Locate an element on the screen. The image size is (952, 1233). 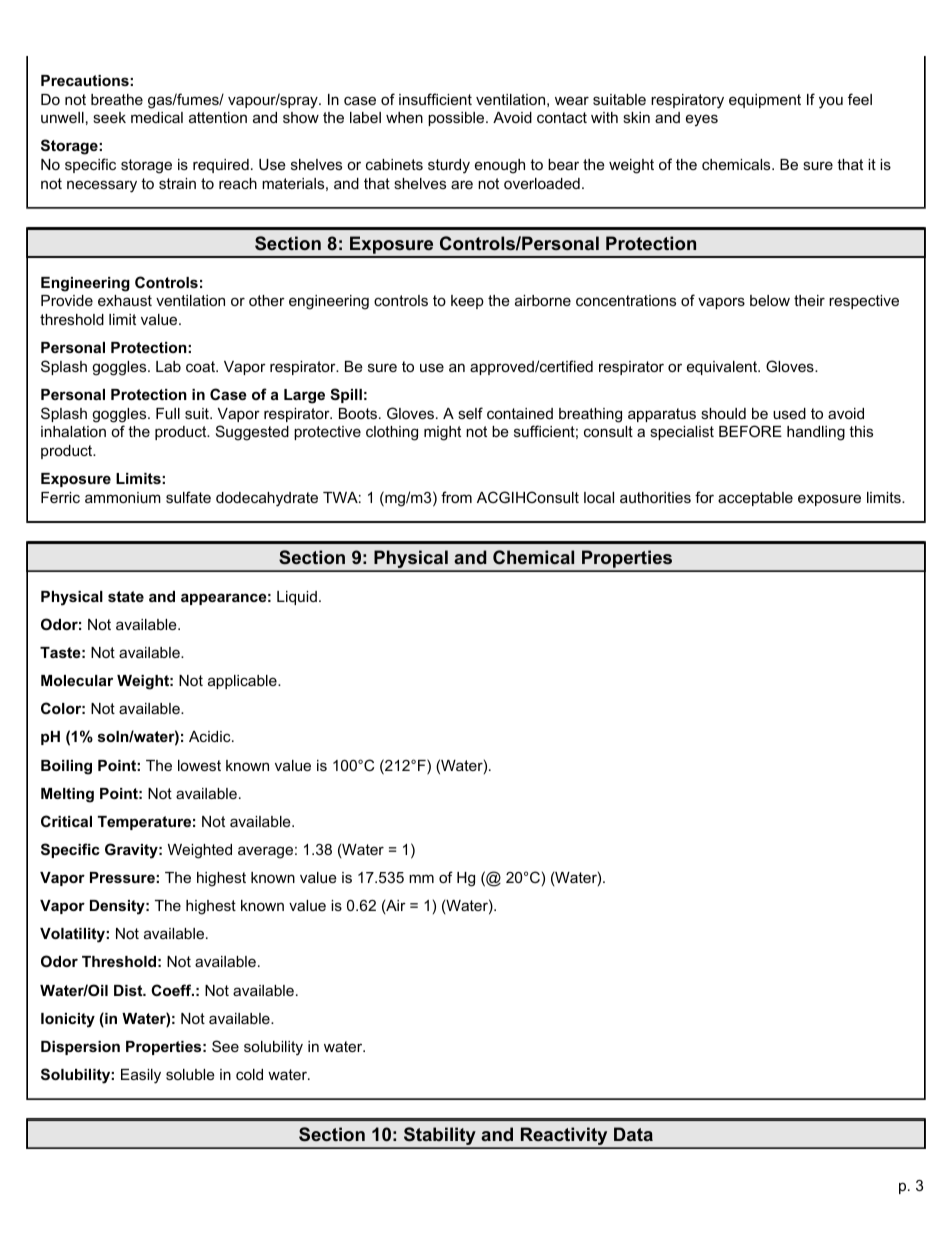
state is located at coordinates (126, 596).
